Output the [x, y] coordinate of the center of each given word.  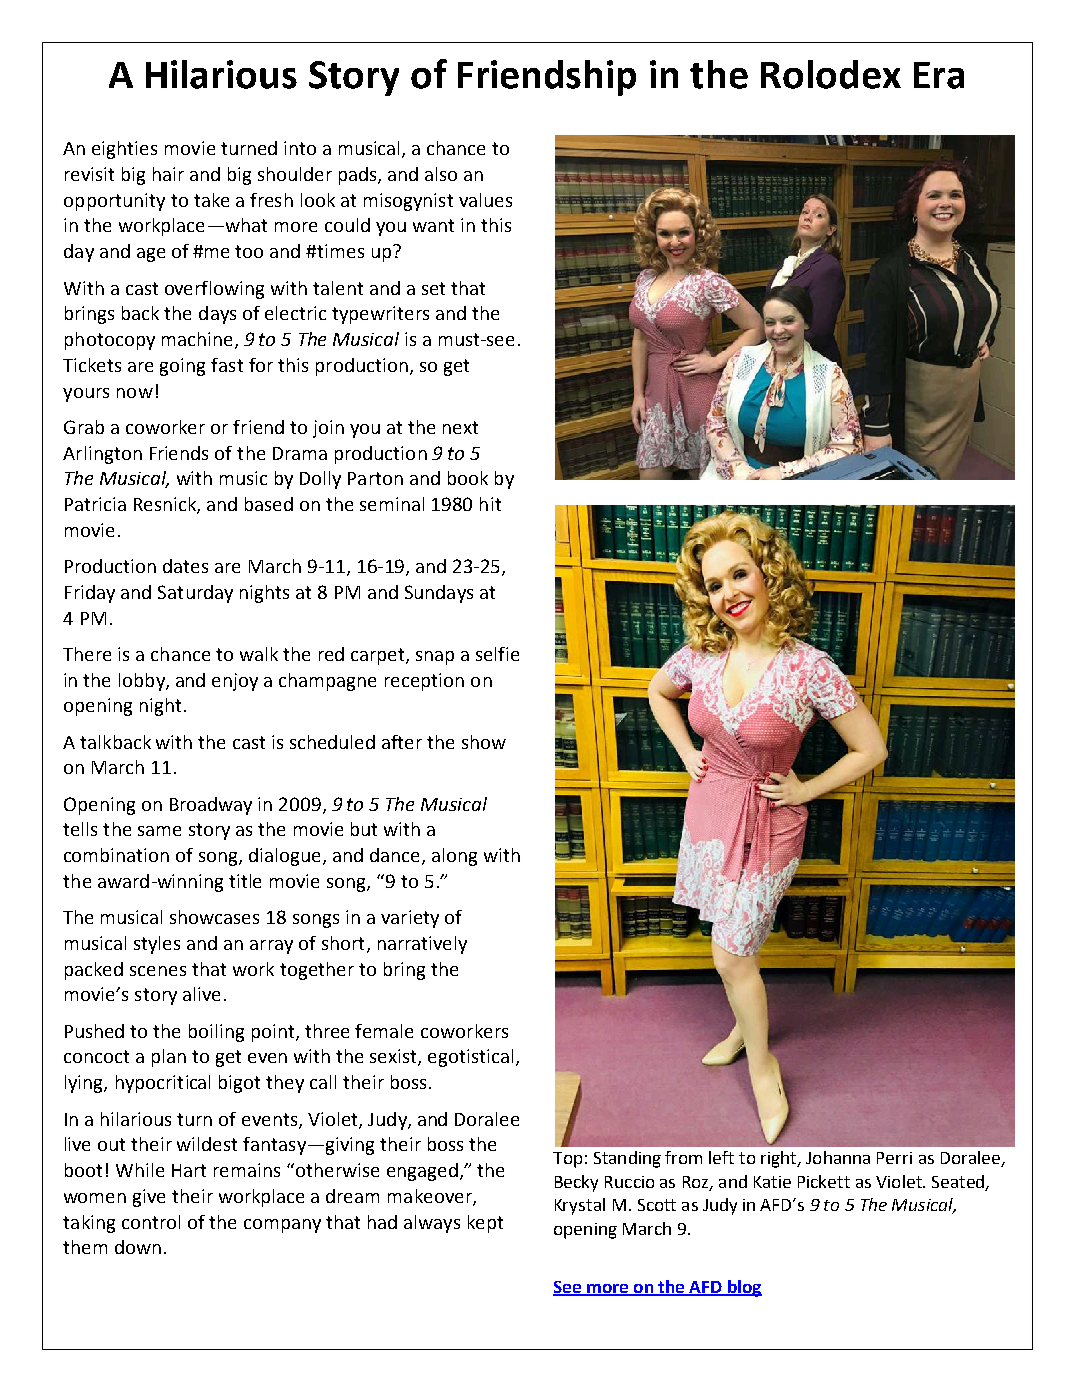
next [460, 427]
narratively [422, 945]
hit [490, 504]
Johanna [838, 1157]
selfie [497, 654]
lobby [143, 682]
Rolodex [831, 74]
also [441, 174]
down [138, 1247]
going [182, 367]
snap [435, 658]
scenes [158, 971]
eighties [124, 150]
